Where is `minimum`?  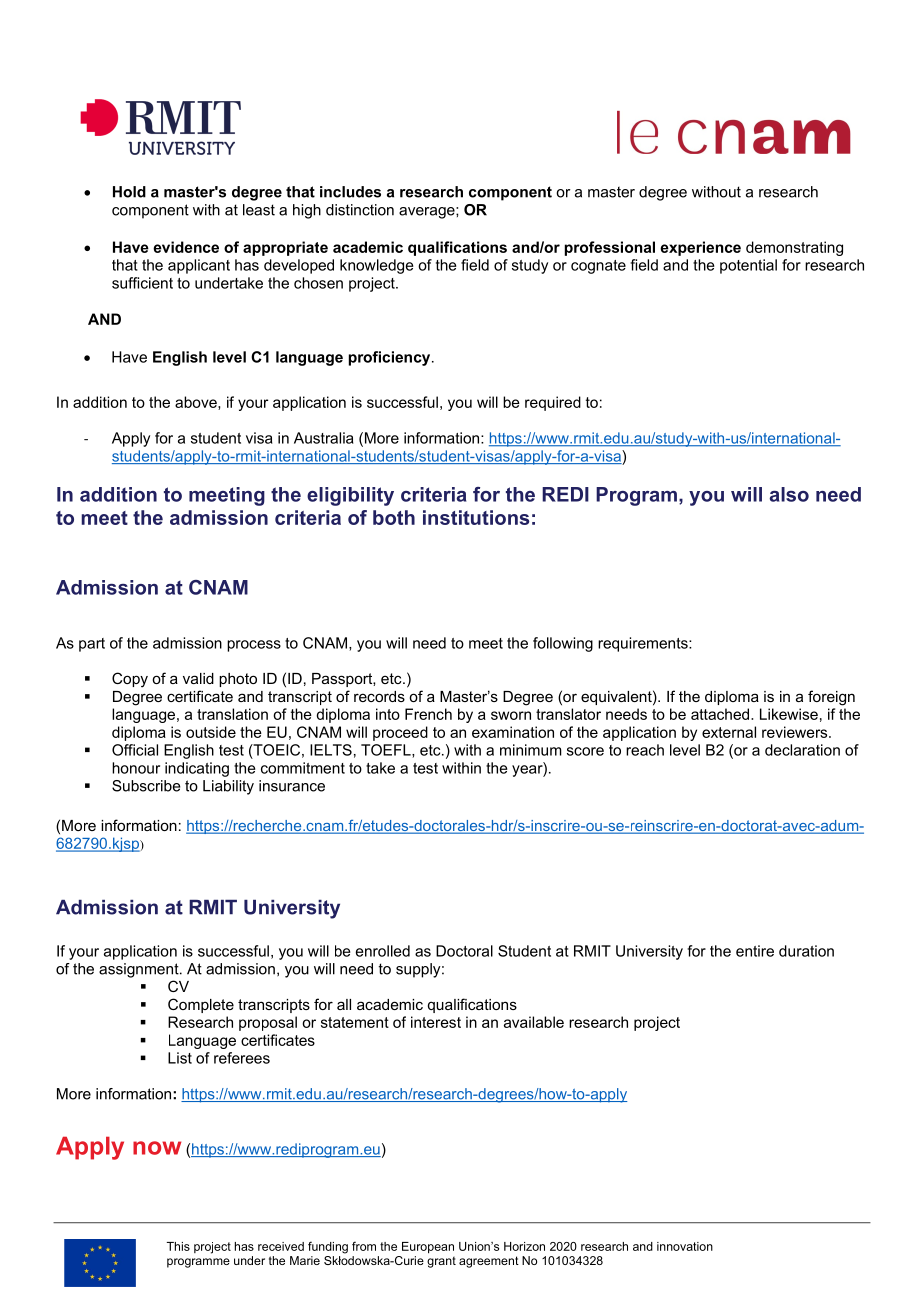 minimum is located at coordinates (531, 750).
